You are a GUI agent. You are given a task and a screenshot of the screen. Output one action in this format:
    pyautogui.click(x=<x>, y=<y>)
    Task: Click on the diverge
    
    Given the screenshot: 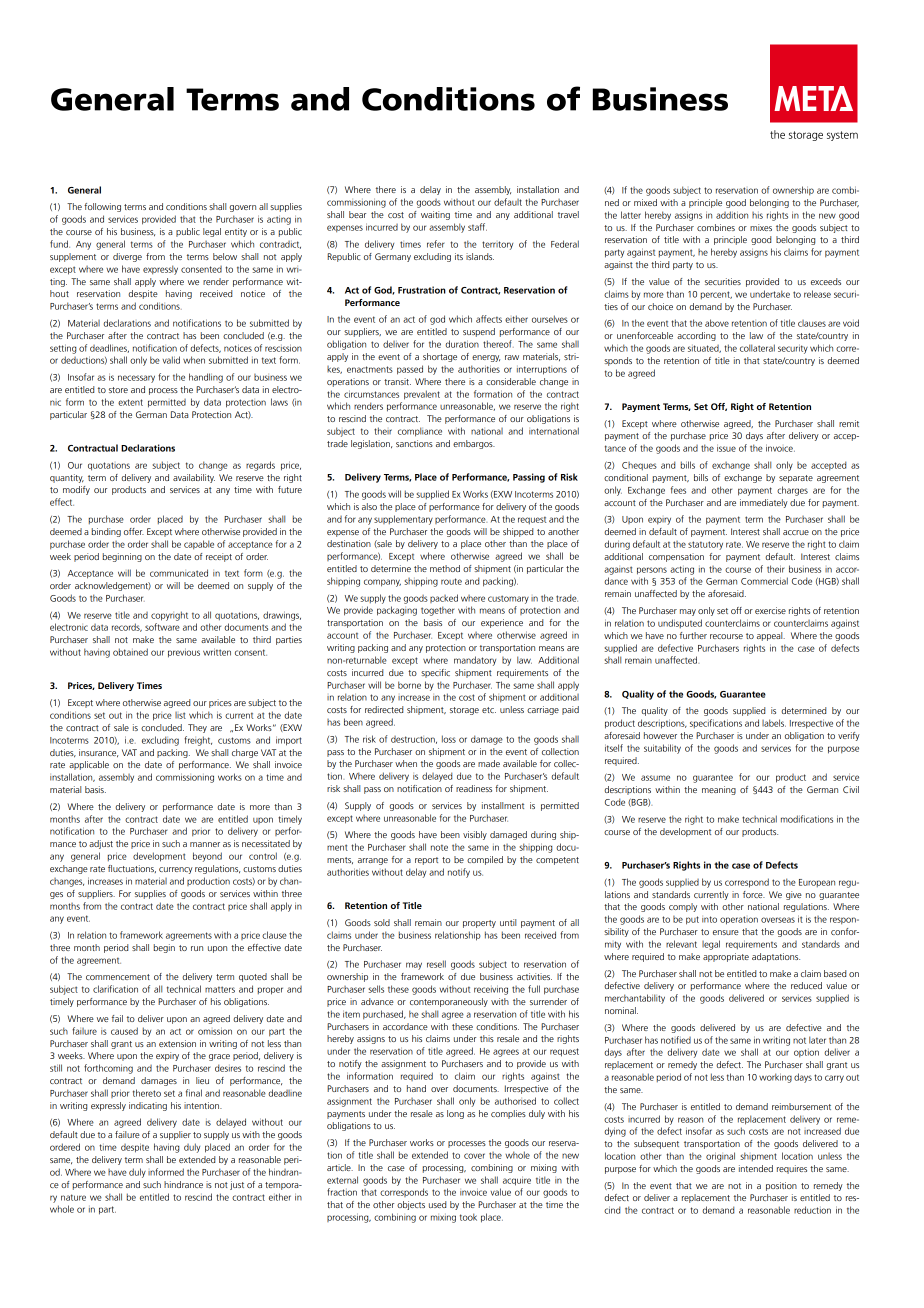 What is the action you would take?
    pyautogui.click(x=127, y=257)
